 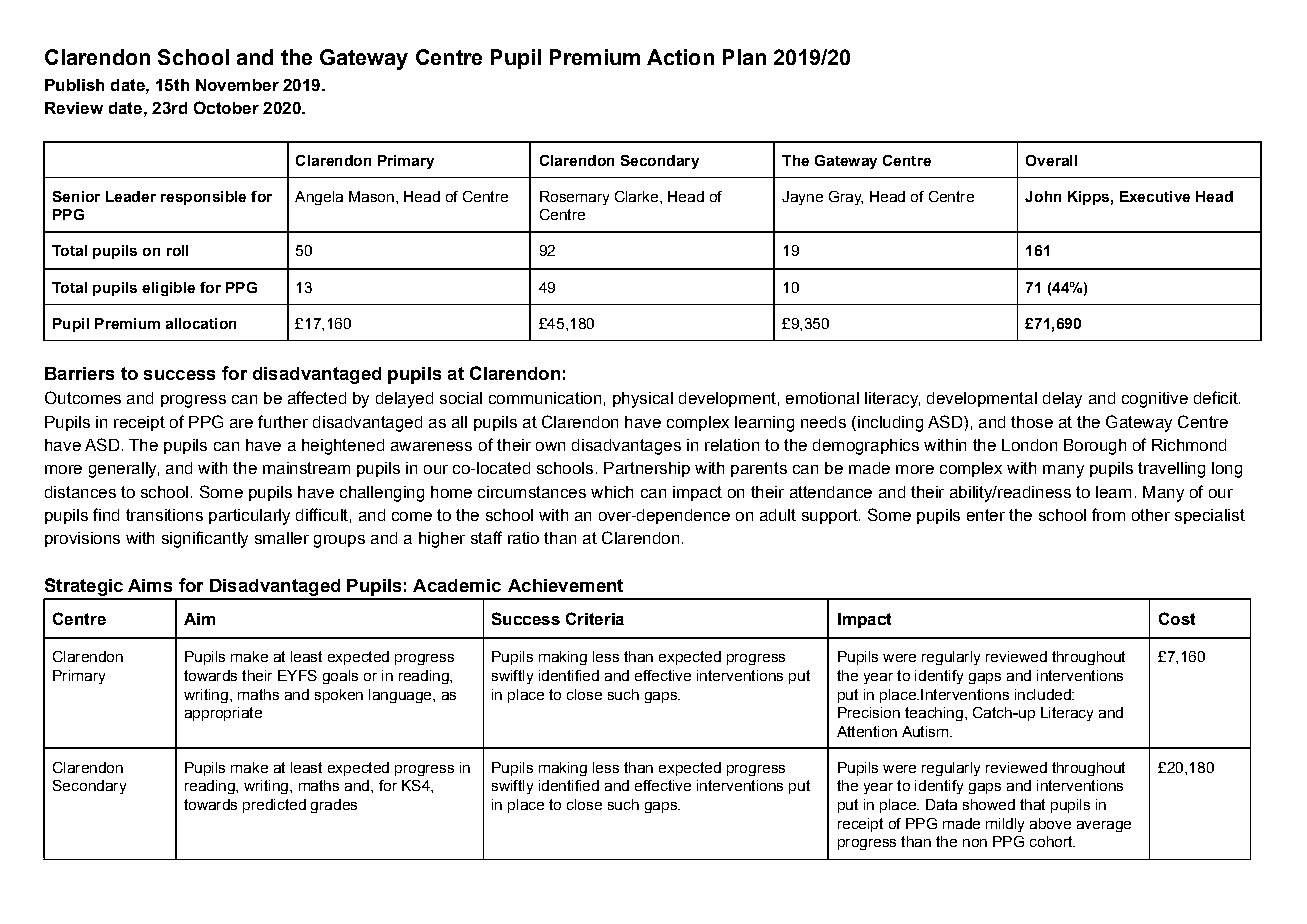 What do you see at coordinates (150, 585) in the screenshot?
I see `Aims` at bounding box center [150, 585].
